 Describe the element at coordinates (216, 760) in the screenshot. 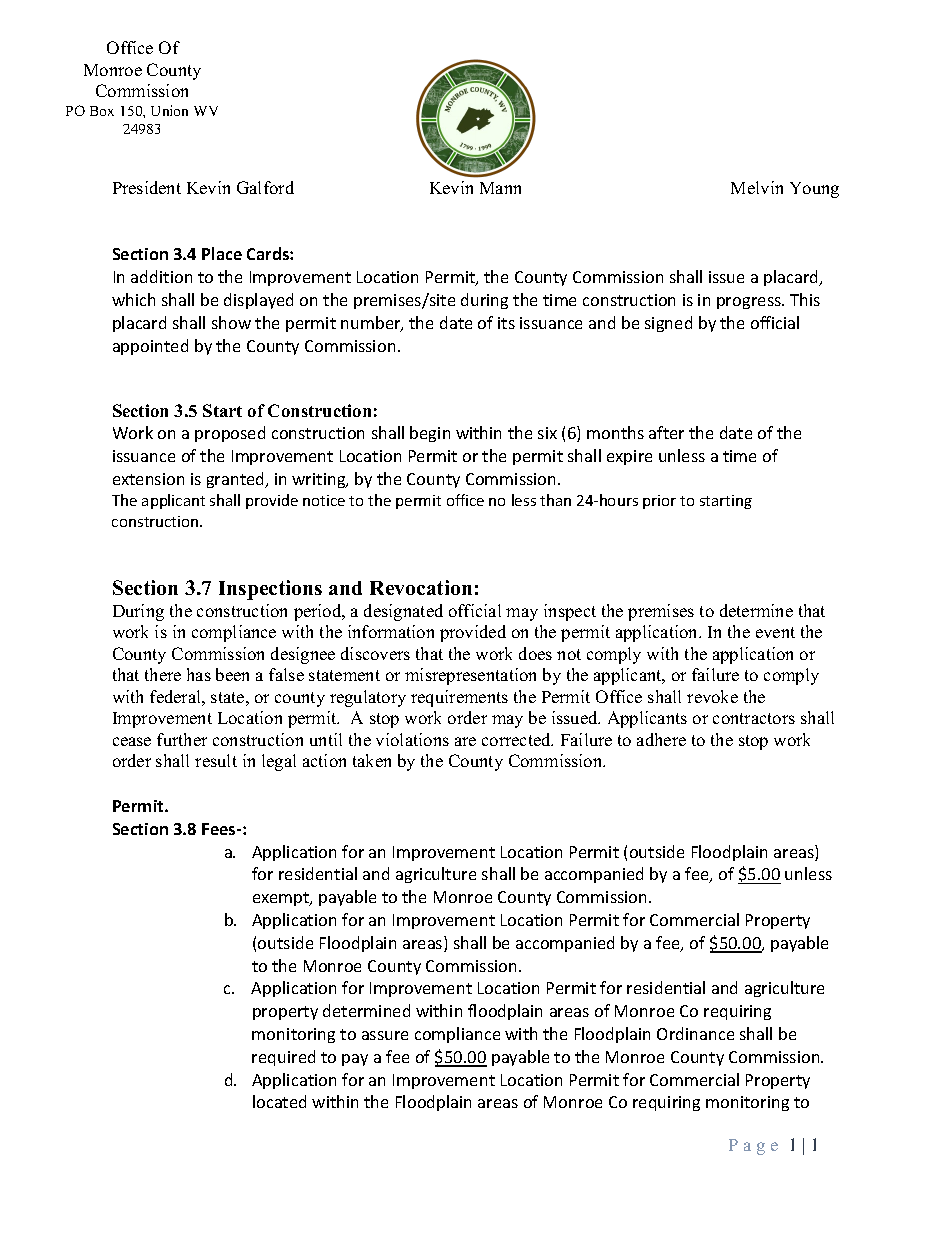

I see `result` at that location.
